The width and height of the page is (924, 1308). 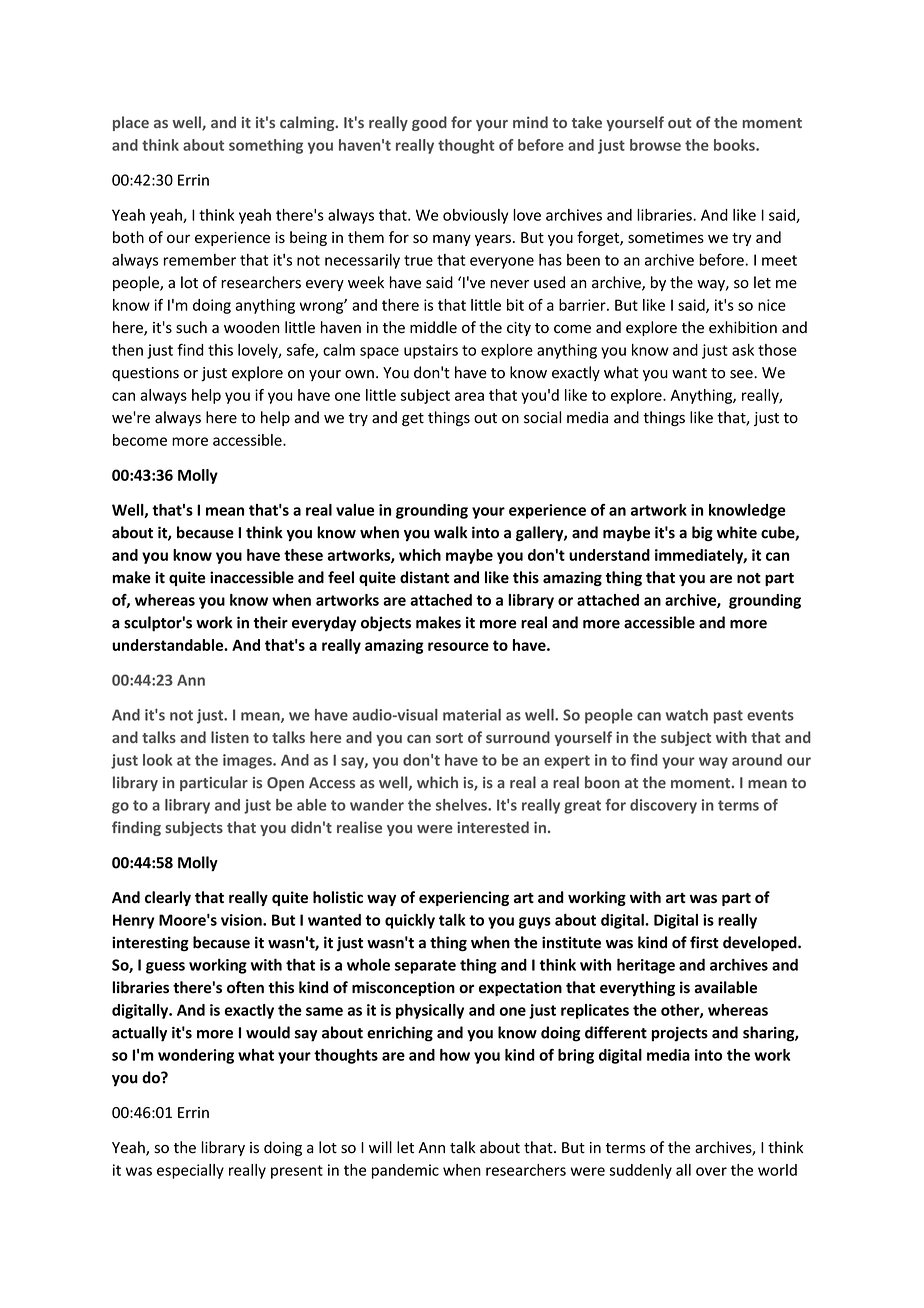 What do you see at coordinates (458, 646) in the page?
I see `resource` at bounding box center [458, 646].
